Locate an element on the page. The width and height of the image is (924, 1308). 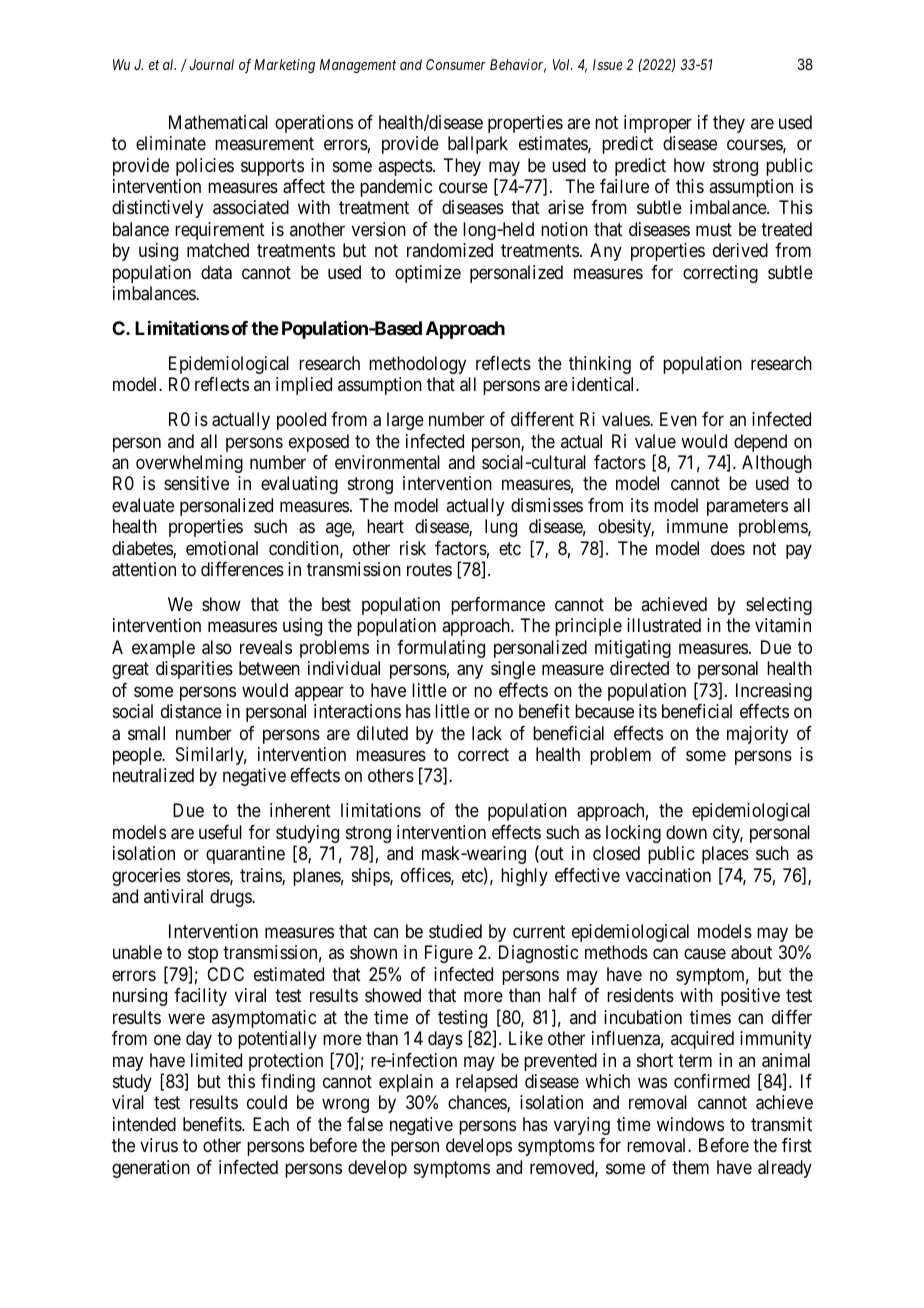
Consumer is located at coordinates (456, 64).
